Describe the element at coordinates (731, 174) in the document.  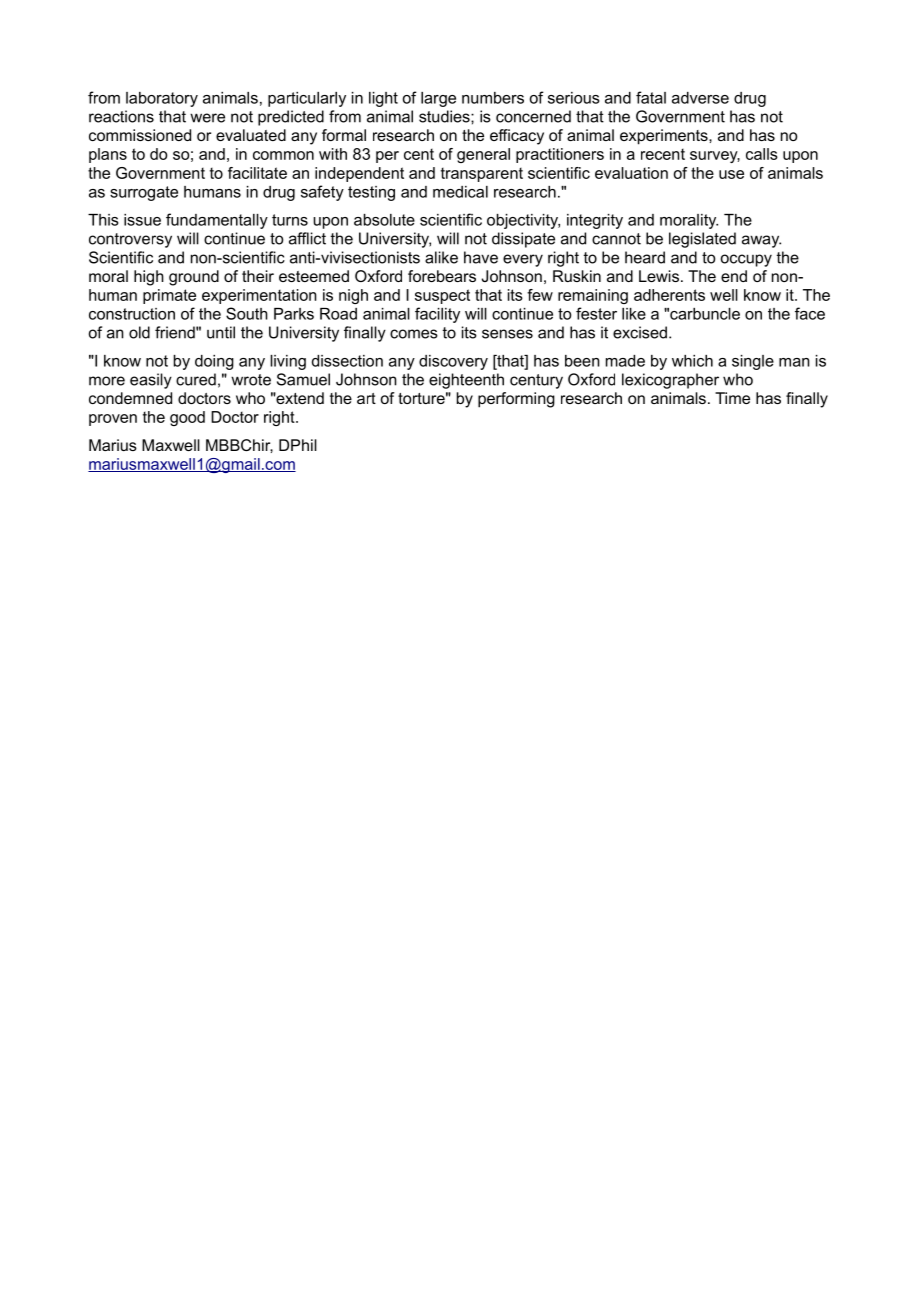
I see `use` at that location.
